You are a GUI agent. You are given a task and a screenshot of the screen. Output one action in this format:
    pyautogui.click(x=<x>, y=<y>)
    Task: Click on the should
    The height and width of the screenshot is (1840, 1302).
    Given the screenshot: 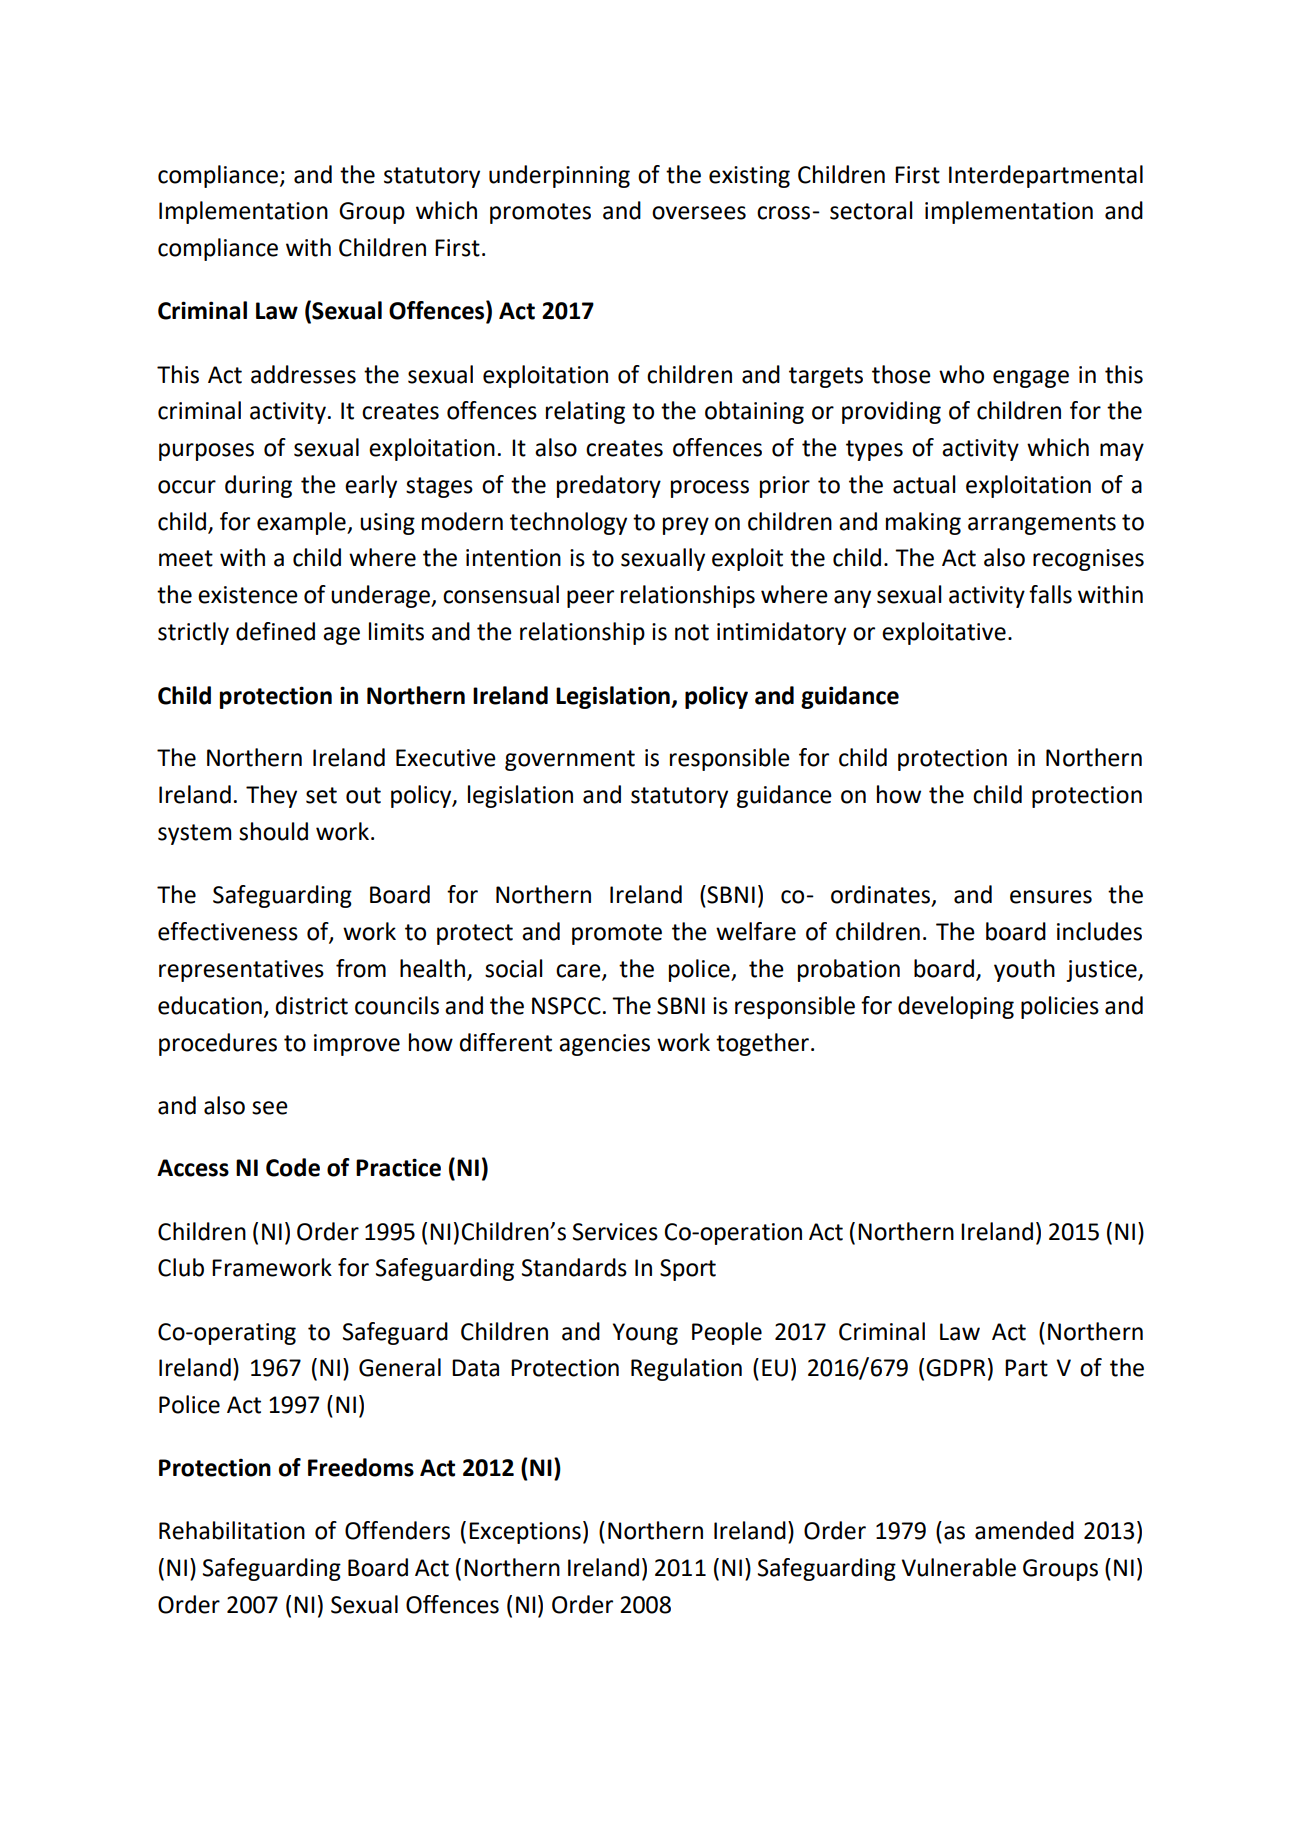 What is the action you would take?
    pyautogui.click(x=273, y=831)
